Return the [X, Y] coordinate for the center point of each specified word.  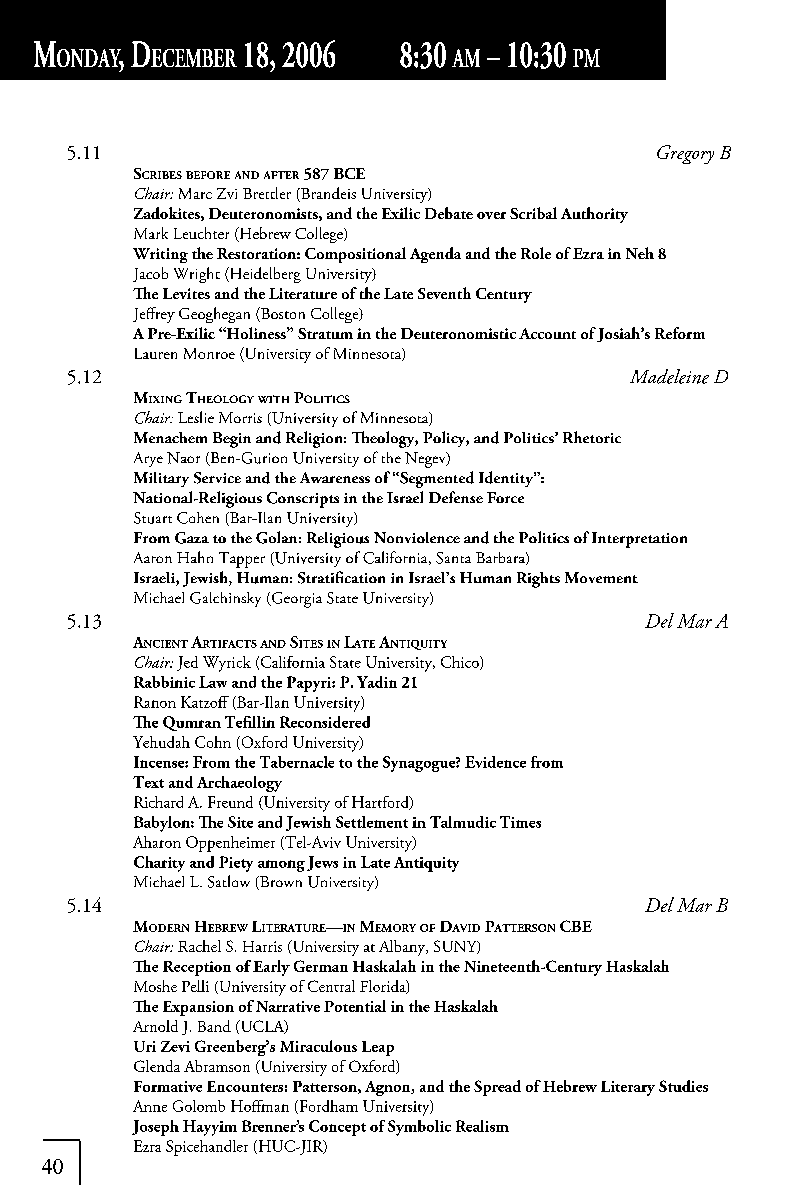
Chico [461, 663]
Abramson [217, 1066]
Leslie [196, 417]
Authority [594, 215]
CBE [576, 926]
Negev [426, 460]
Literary [628, 1088]
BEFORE [208, 175]
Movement [601, 577]
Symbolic [419, 1128]
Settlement [372, 822]
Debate [449, 213]
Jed [187, 663]
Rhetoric [592, 437]
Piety [236, 864]
